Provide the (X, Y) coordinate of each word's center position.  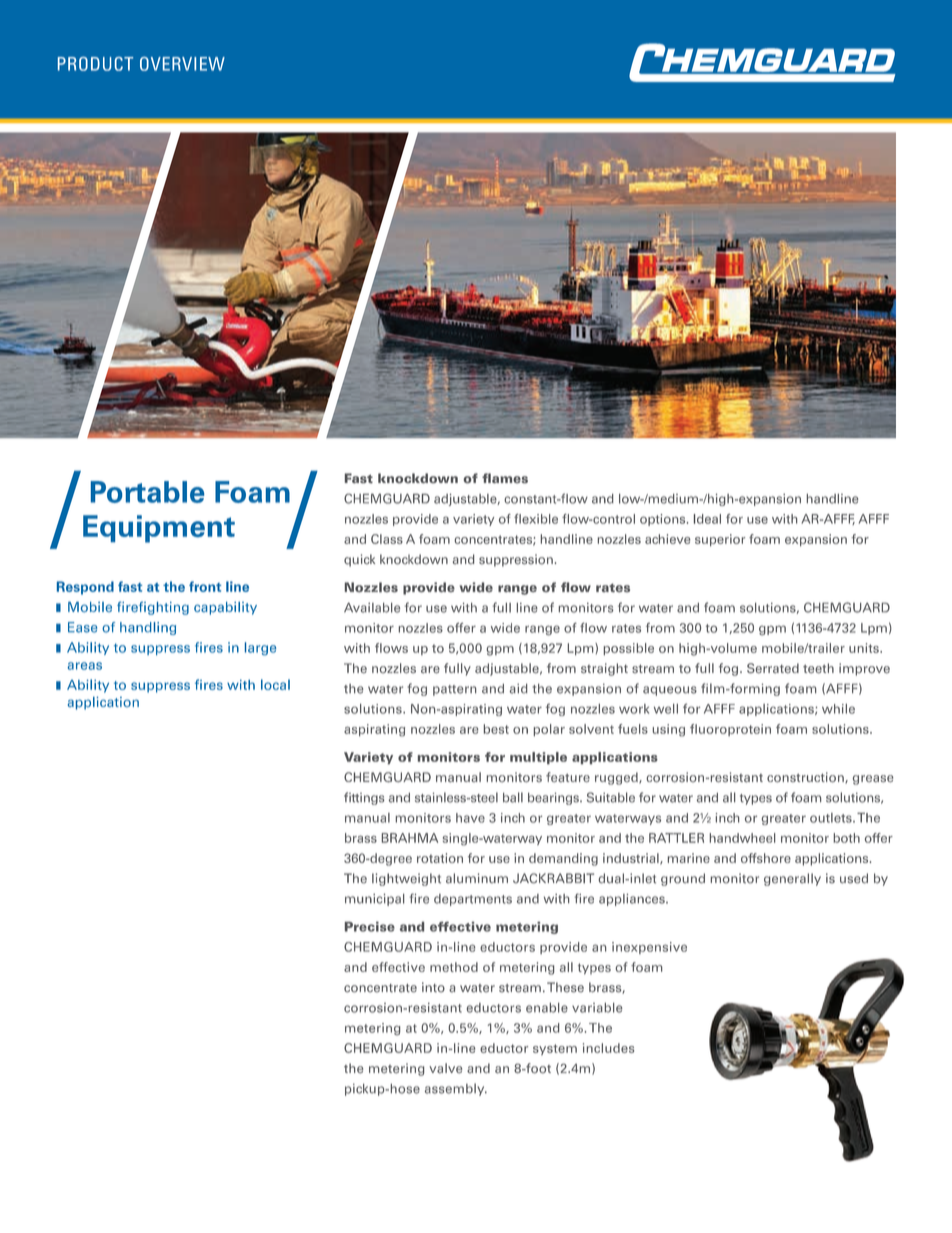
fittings (364, 798)
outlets (832, 818)
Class (387, 539)
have (470, 818)
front (205, 586)
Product (95, 64)
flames (505, 478)
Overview (182, 64)
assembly (456, 1089)
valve (445, 1068)
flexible (536, 519)
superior (720, 540)
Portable (147, 492)
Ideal (707, 519)
